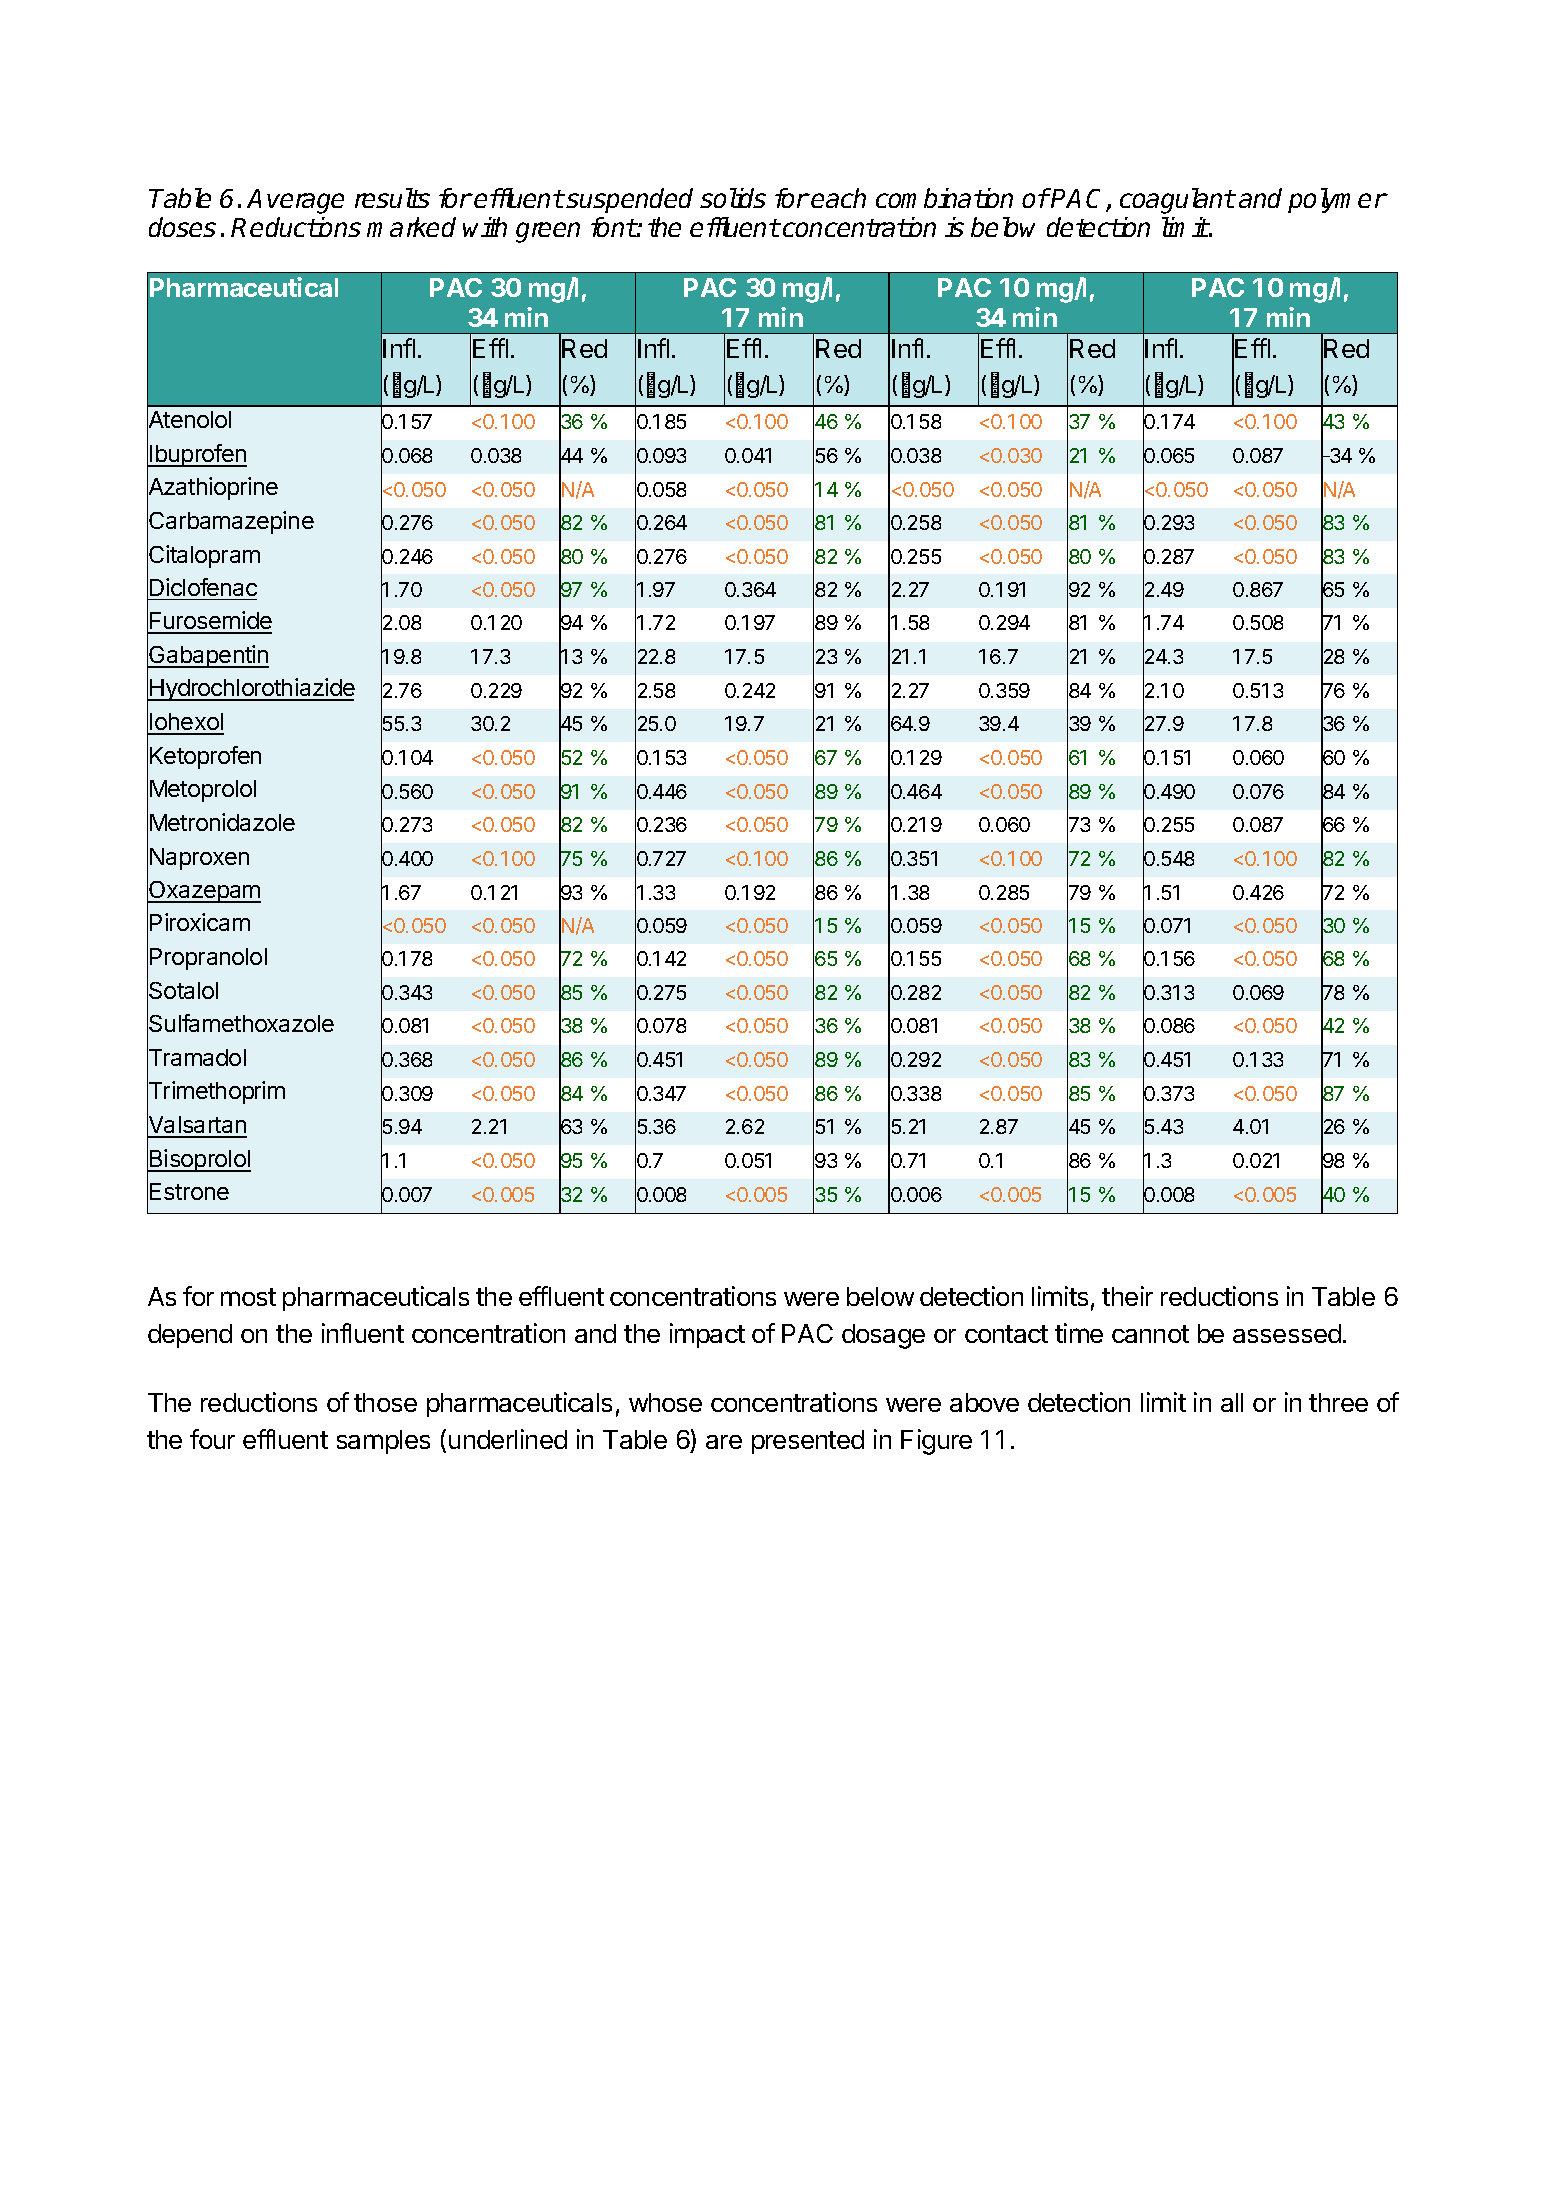 The image size is (1545, 2185). What do you see at coordinates (385, 1402) in the image?
I see `those` at bounding box center [385, 1402].
